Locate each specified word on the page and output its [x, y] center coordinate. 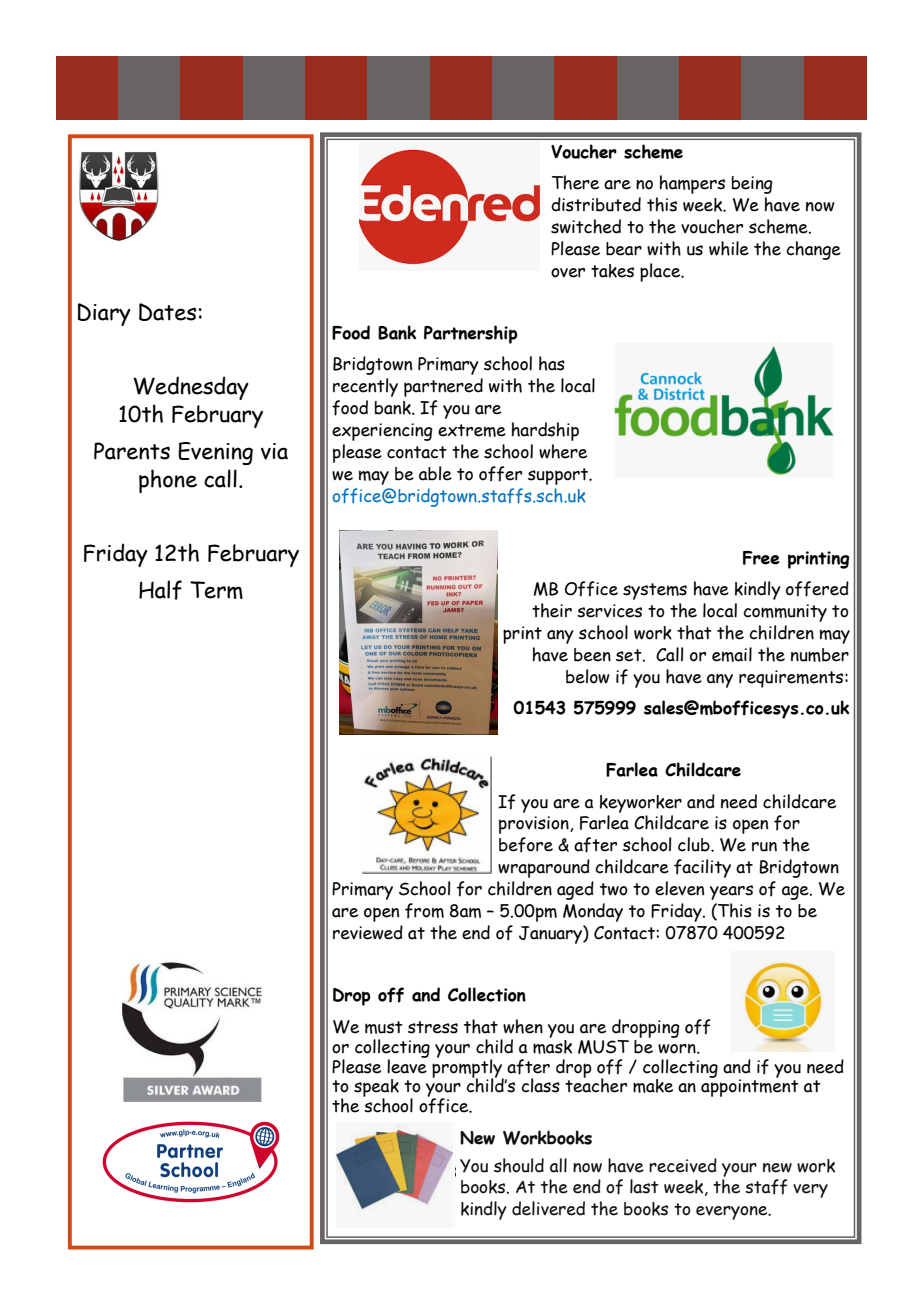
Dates [167, 312]
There [575, 182]
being [752, 185]
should [519, 1165]
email [732, 654]
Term [216, 590]
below [588, 676]
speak [376, 1089]
